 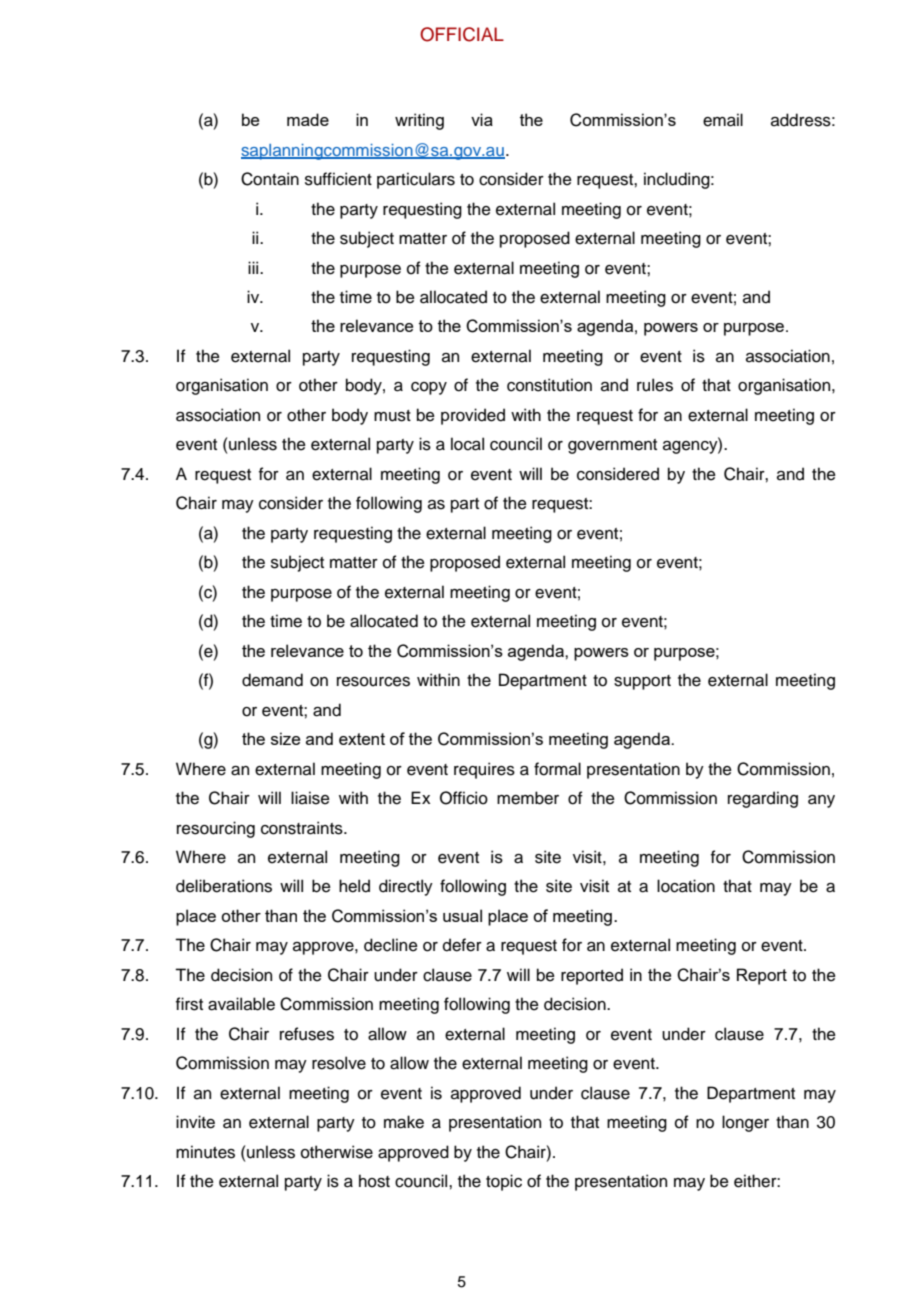 I want to click on resources, so click(x=373, y=682).
